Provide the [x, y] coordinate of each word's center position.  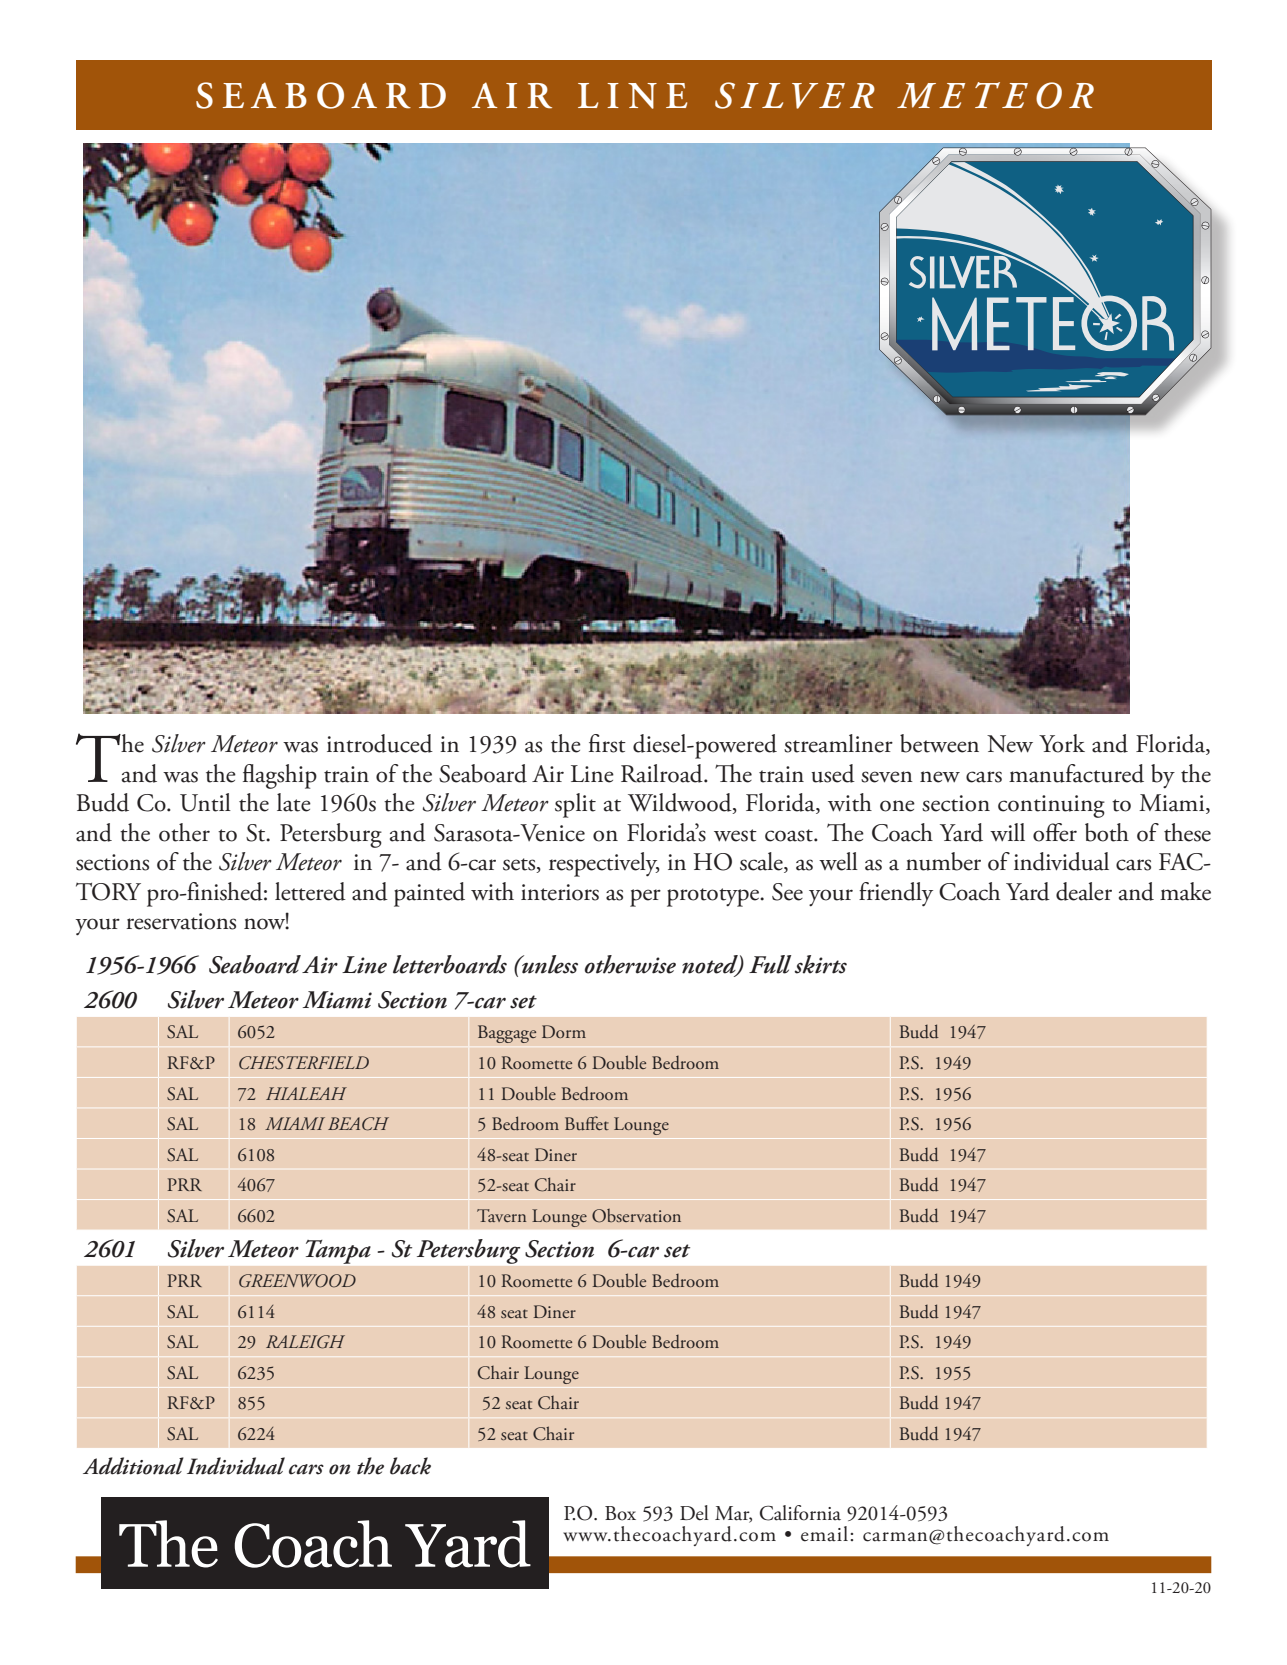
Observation [636, 1216]
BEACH [358, 1124]
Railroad [663, 773]
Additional [133, 1466]
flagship [280, 776]
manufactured [1076, 773]
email [826, 1534]
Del [694, 1513]
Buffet [587, 1123]
